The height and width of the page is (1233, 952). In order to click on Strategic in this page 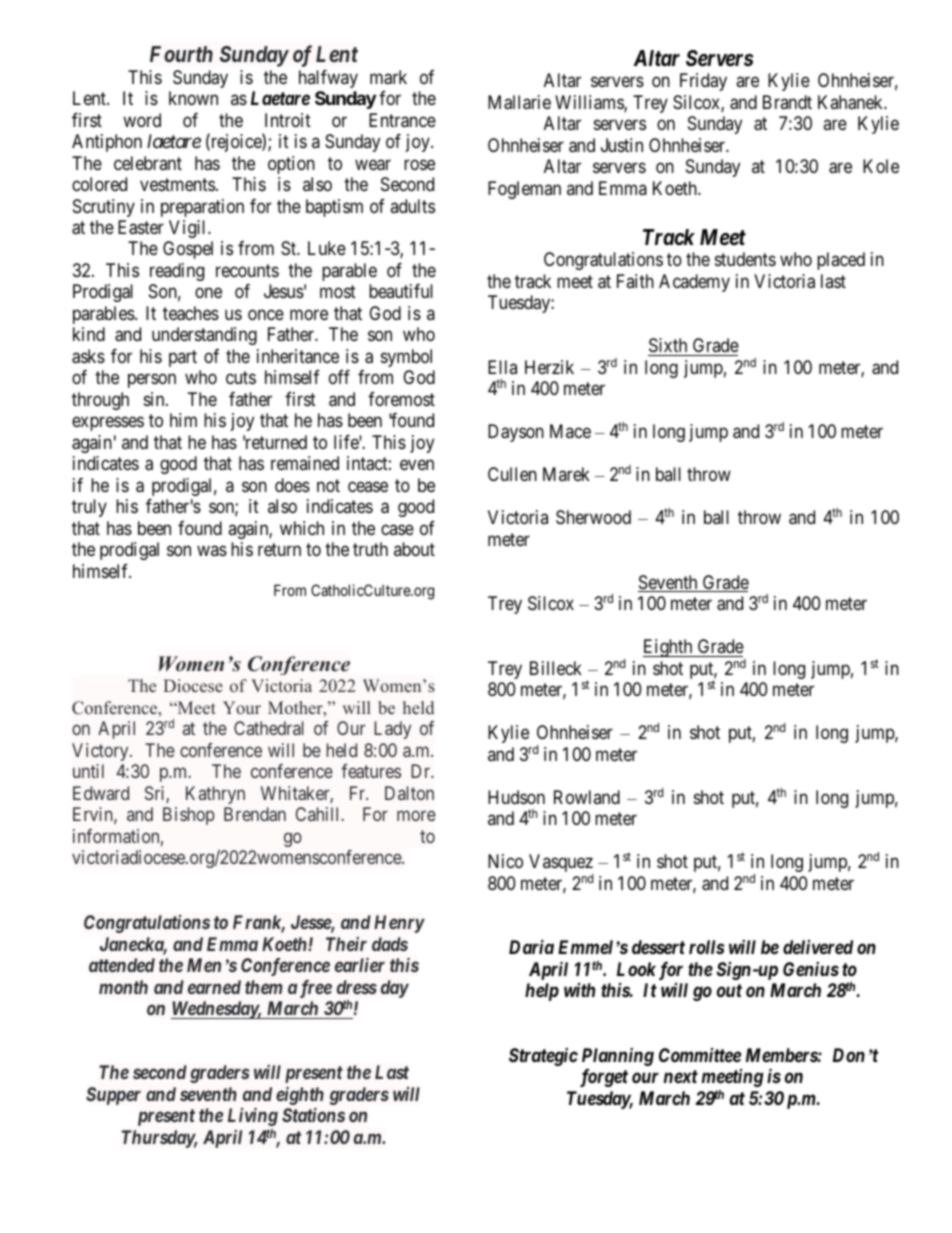, I will do `click(543, 1057)`.
